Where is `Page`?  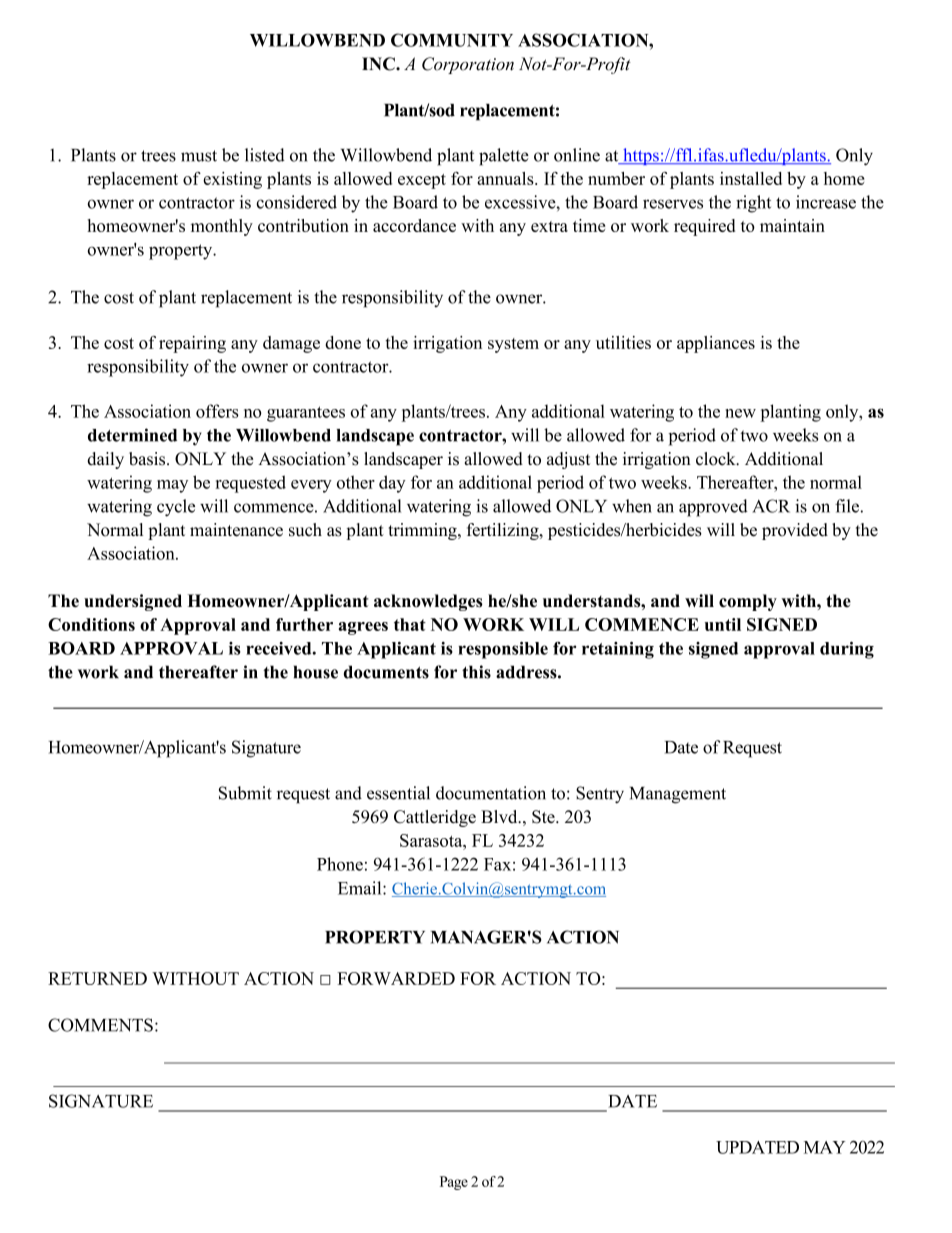
Page is located at coordinates (454, 1183).
